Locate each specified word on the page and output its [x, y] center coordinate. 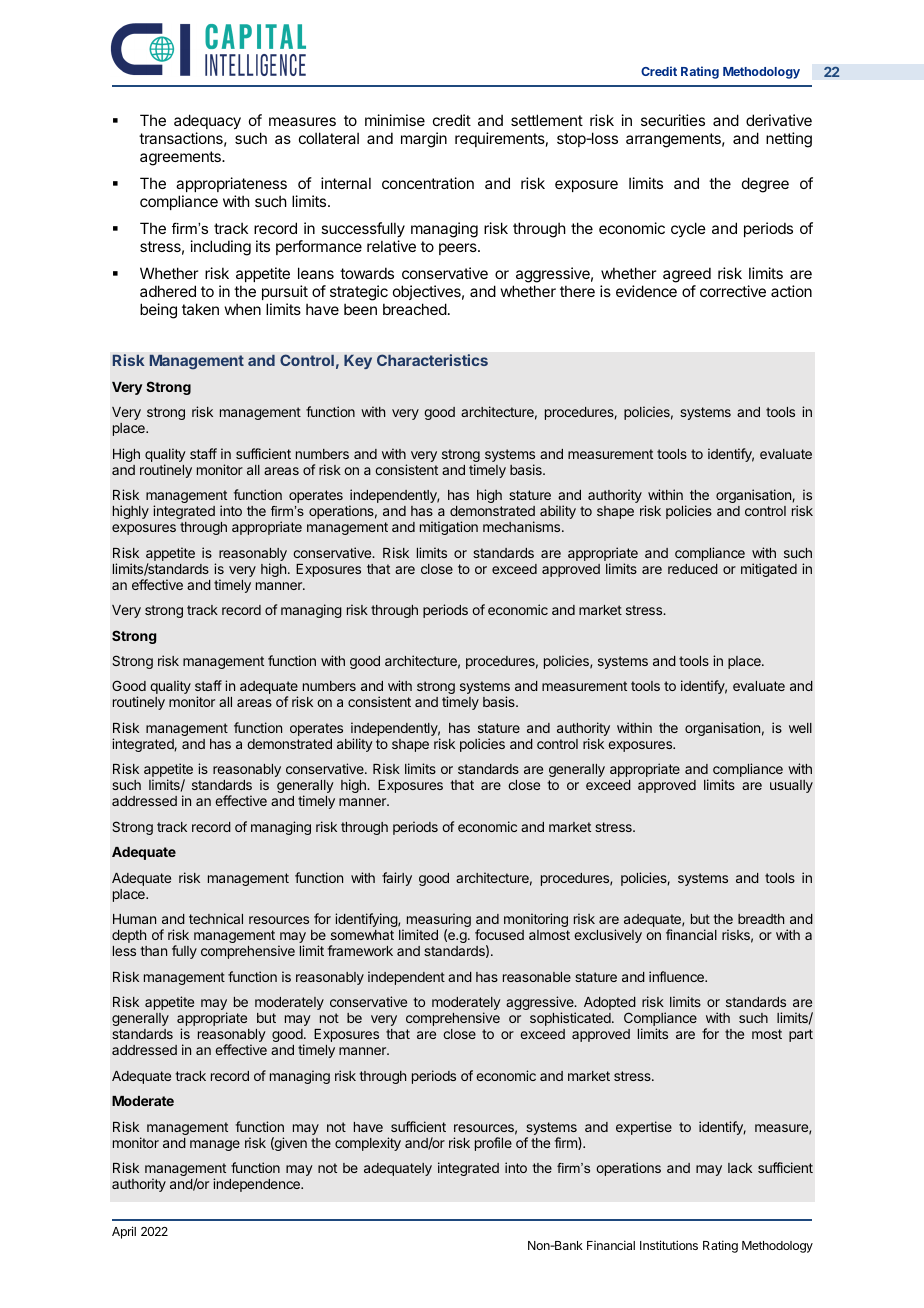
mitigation [449, 528]
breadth [761, 919]
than [153, 951]
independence [257, 1185]
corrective [733, 291]
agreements [181, 158]
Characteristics [432, 360]
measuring [439, 921]
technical [216, 918]
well [800, 728]
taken [200, 309]
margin [424, 140]
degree [765, 185]
